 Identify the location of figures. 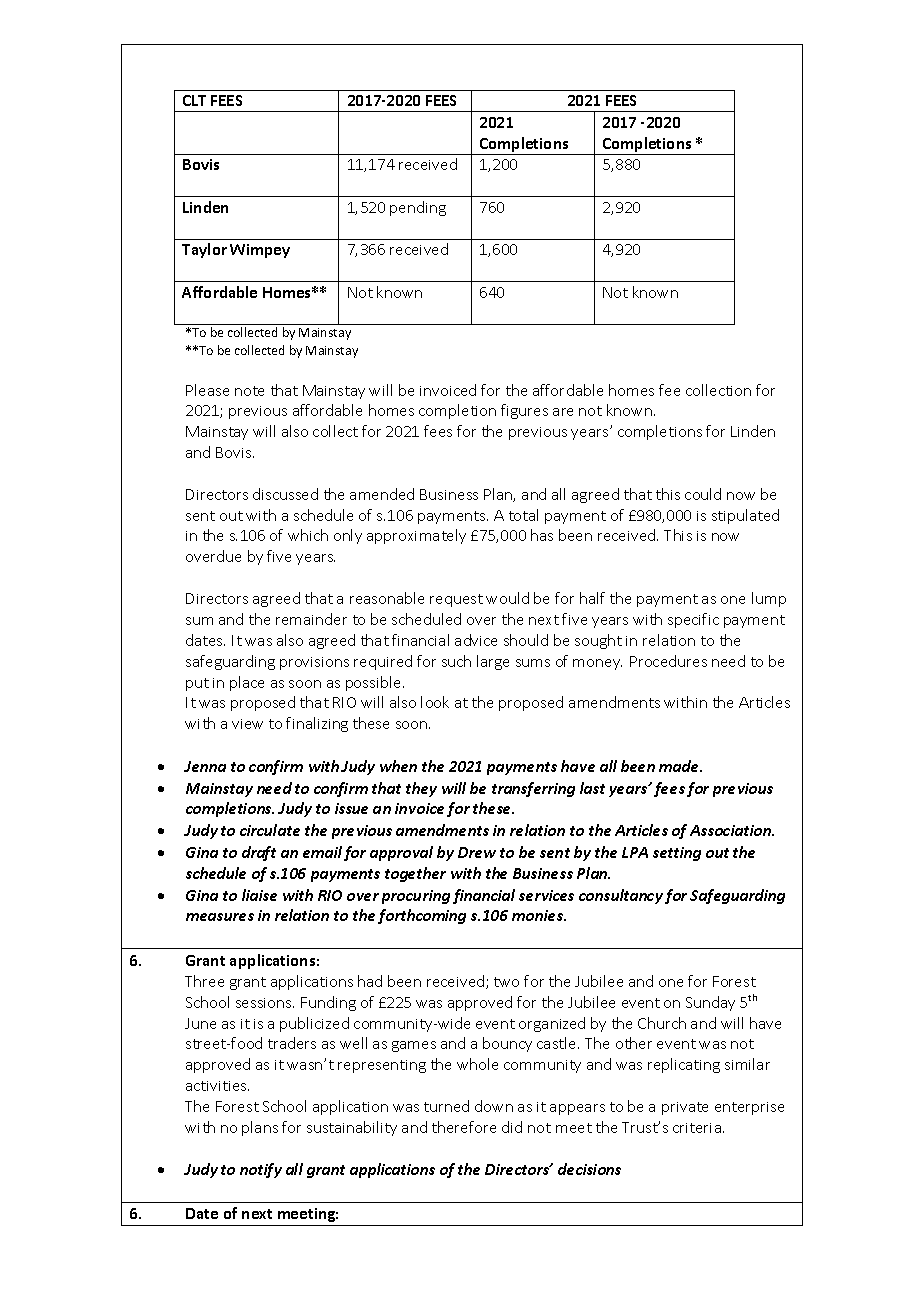
(524, 411).
